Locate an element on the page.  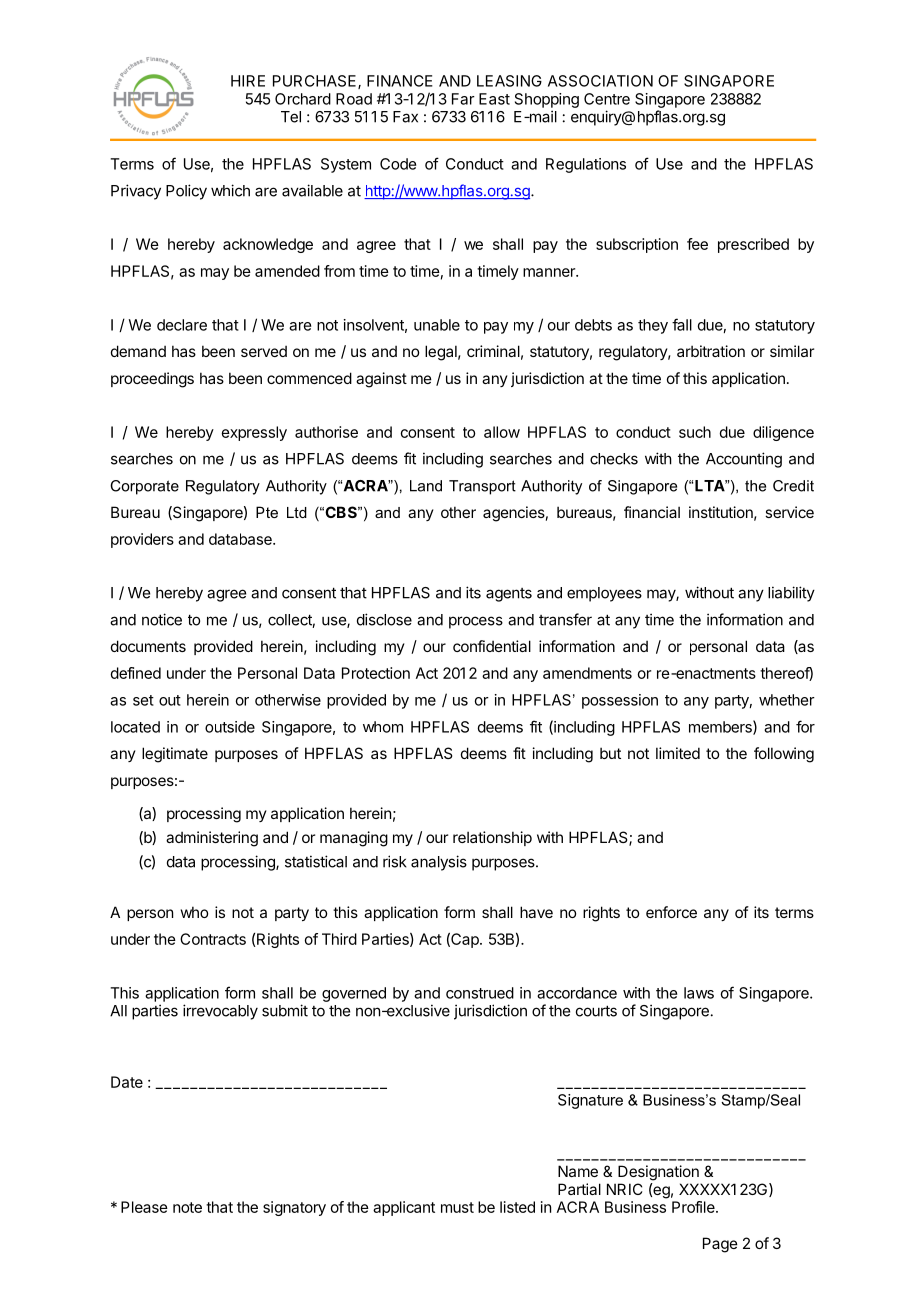
arbitration is located at coordinates (711, 351).
